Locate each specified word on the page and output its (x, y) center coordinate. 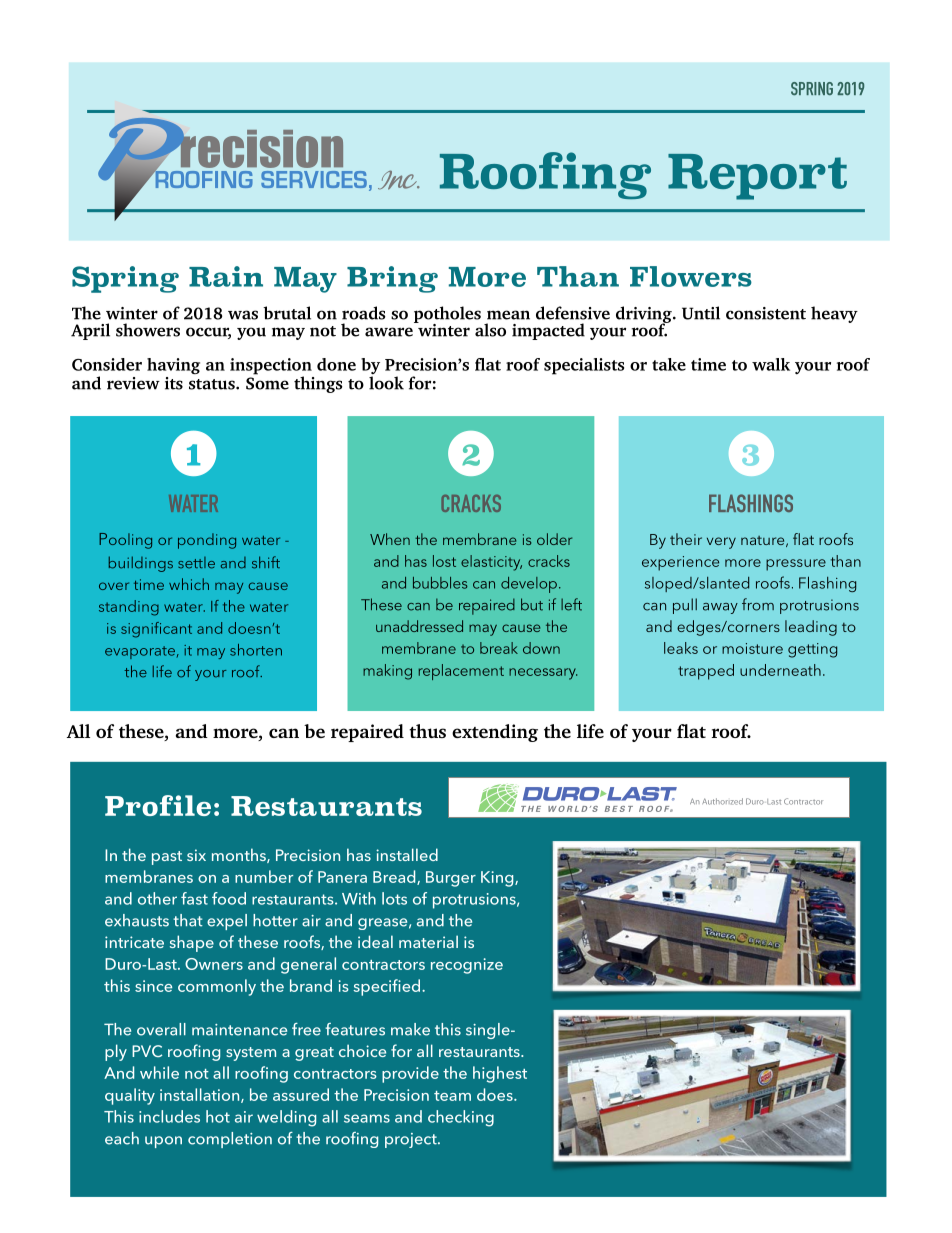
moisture (752, 648)
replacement (461, 672)
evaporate (140, 652)
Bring (392, 279)
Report (757, 177)
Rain (226, 276)
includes (169, 1116)
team (452, 1096)
